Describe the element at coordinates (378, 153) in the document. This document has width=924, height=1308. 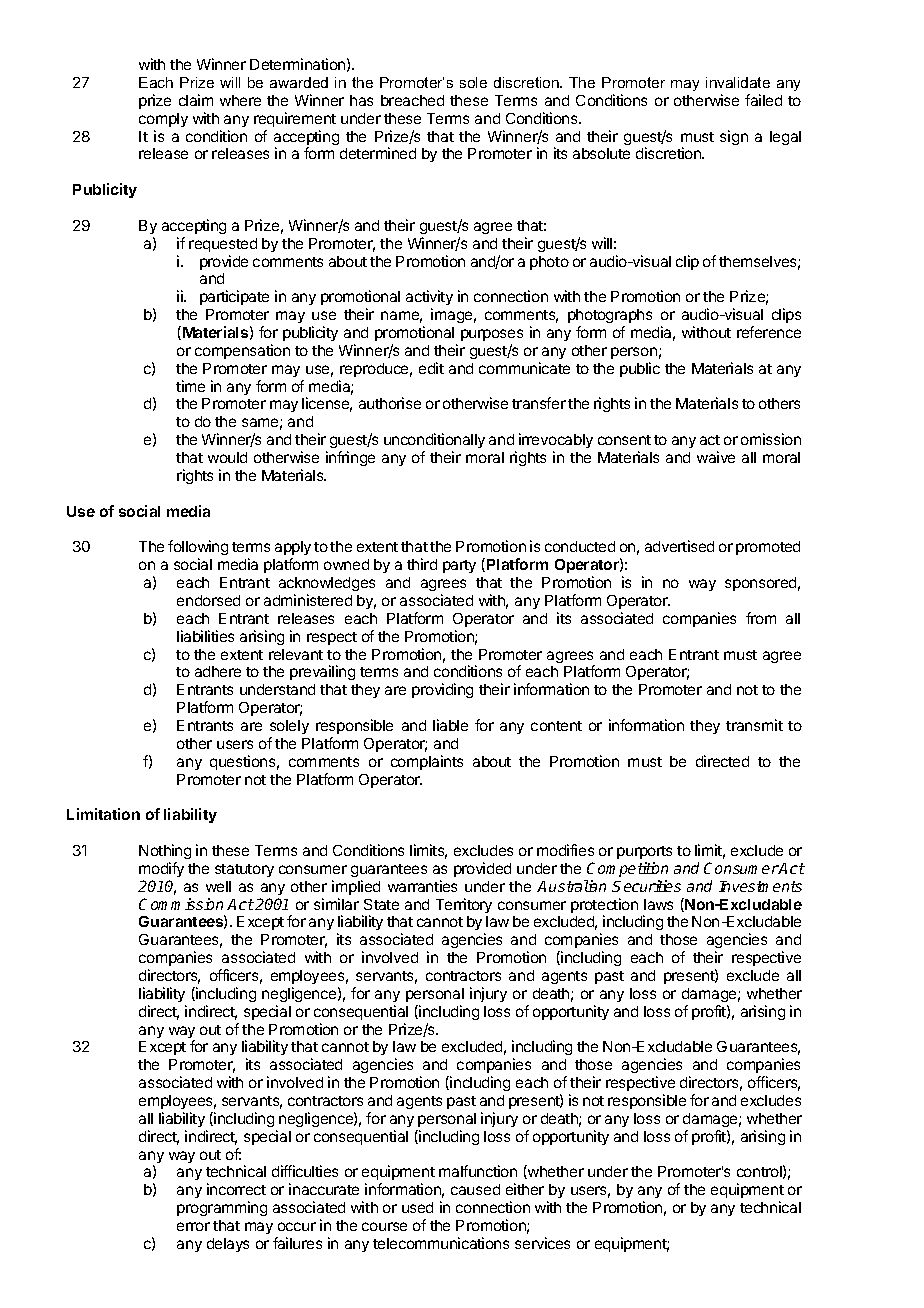
I see `determined` at that location.
